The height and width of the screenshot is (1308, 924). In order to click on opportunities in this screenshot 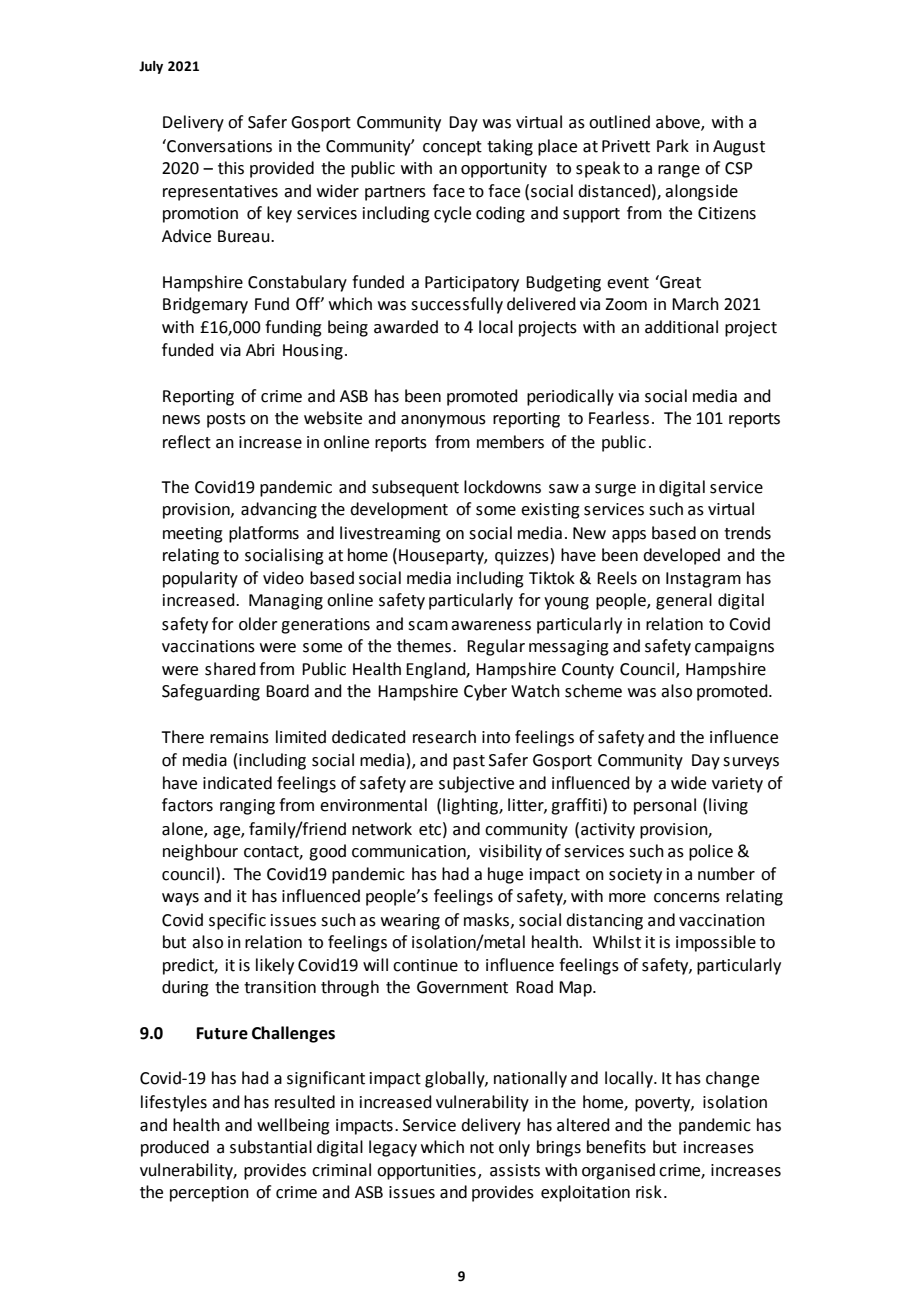, I will do `click(426, 1172)`.
